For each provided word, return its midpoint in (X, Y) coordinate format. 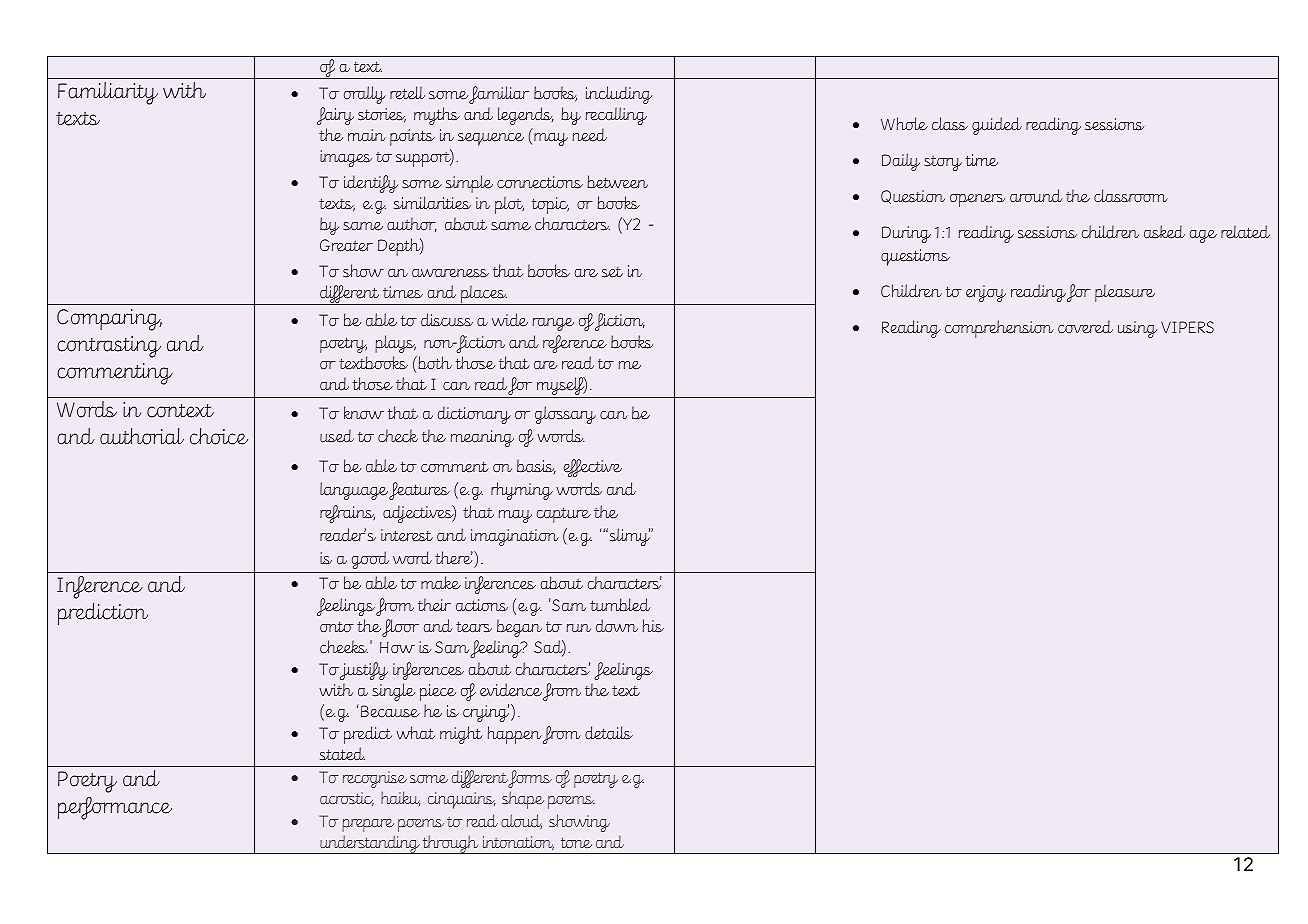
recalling (616, 116)
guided (997, 126)
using (1137, 329)
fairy (335, 116)
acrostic (347, 799)
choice (219, 436)
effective (593, 468)
